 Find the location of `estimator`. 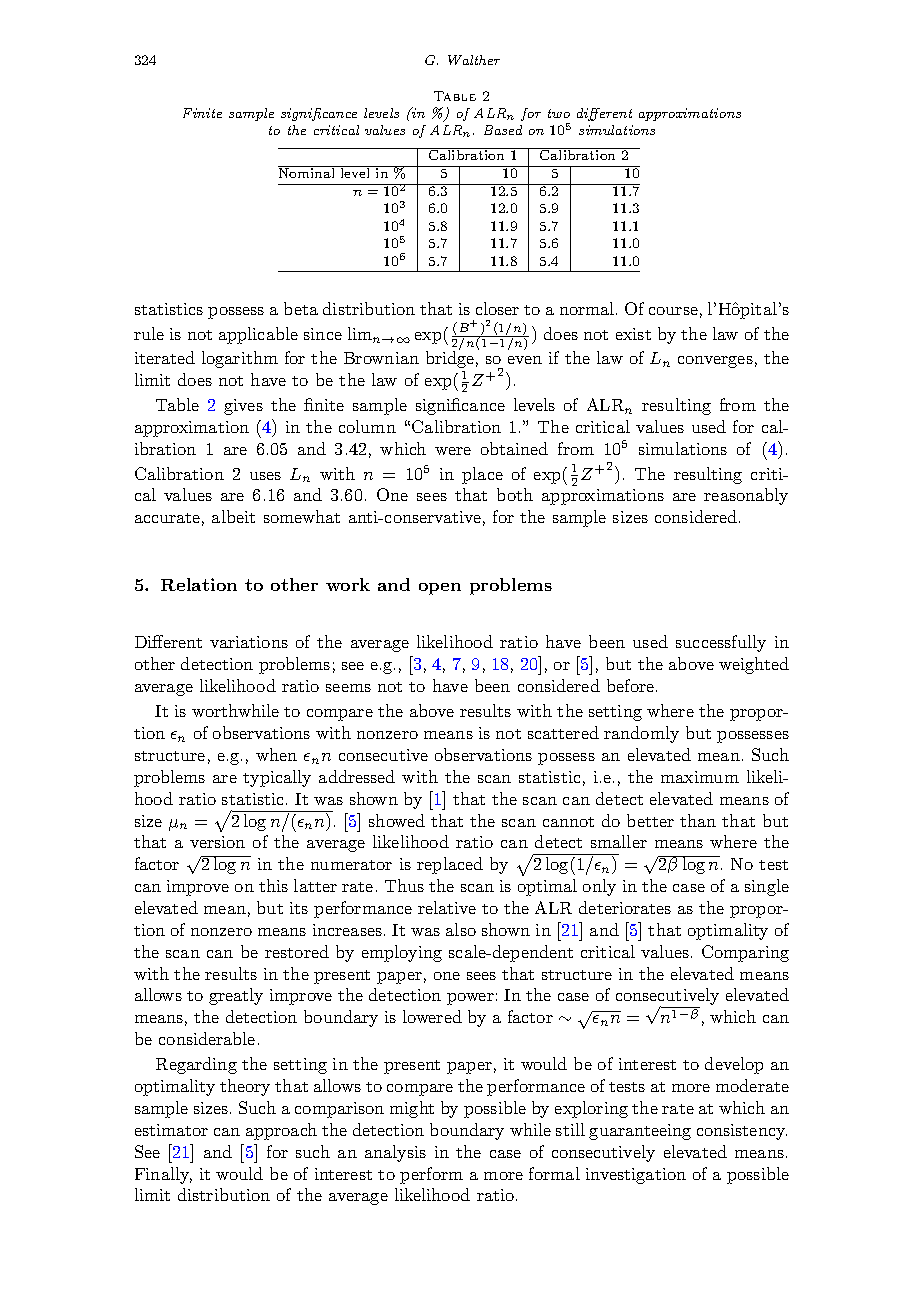

estimator is located at coordinates (171, 1130).
